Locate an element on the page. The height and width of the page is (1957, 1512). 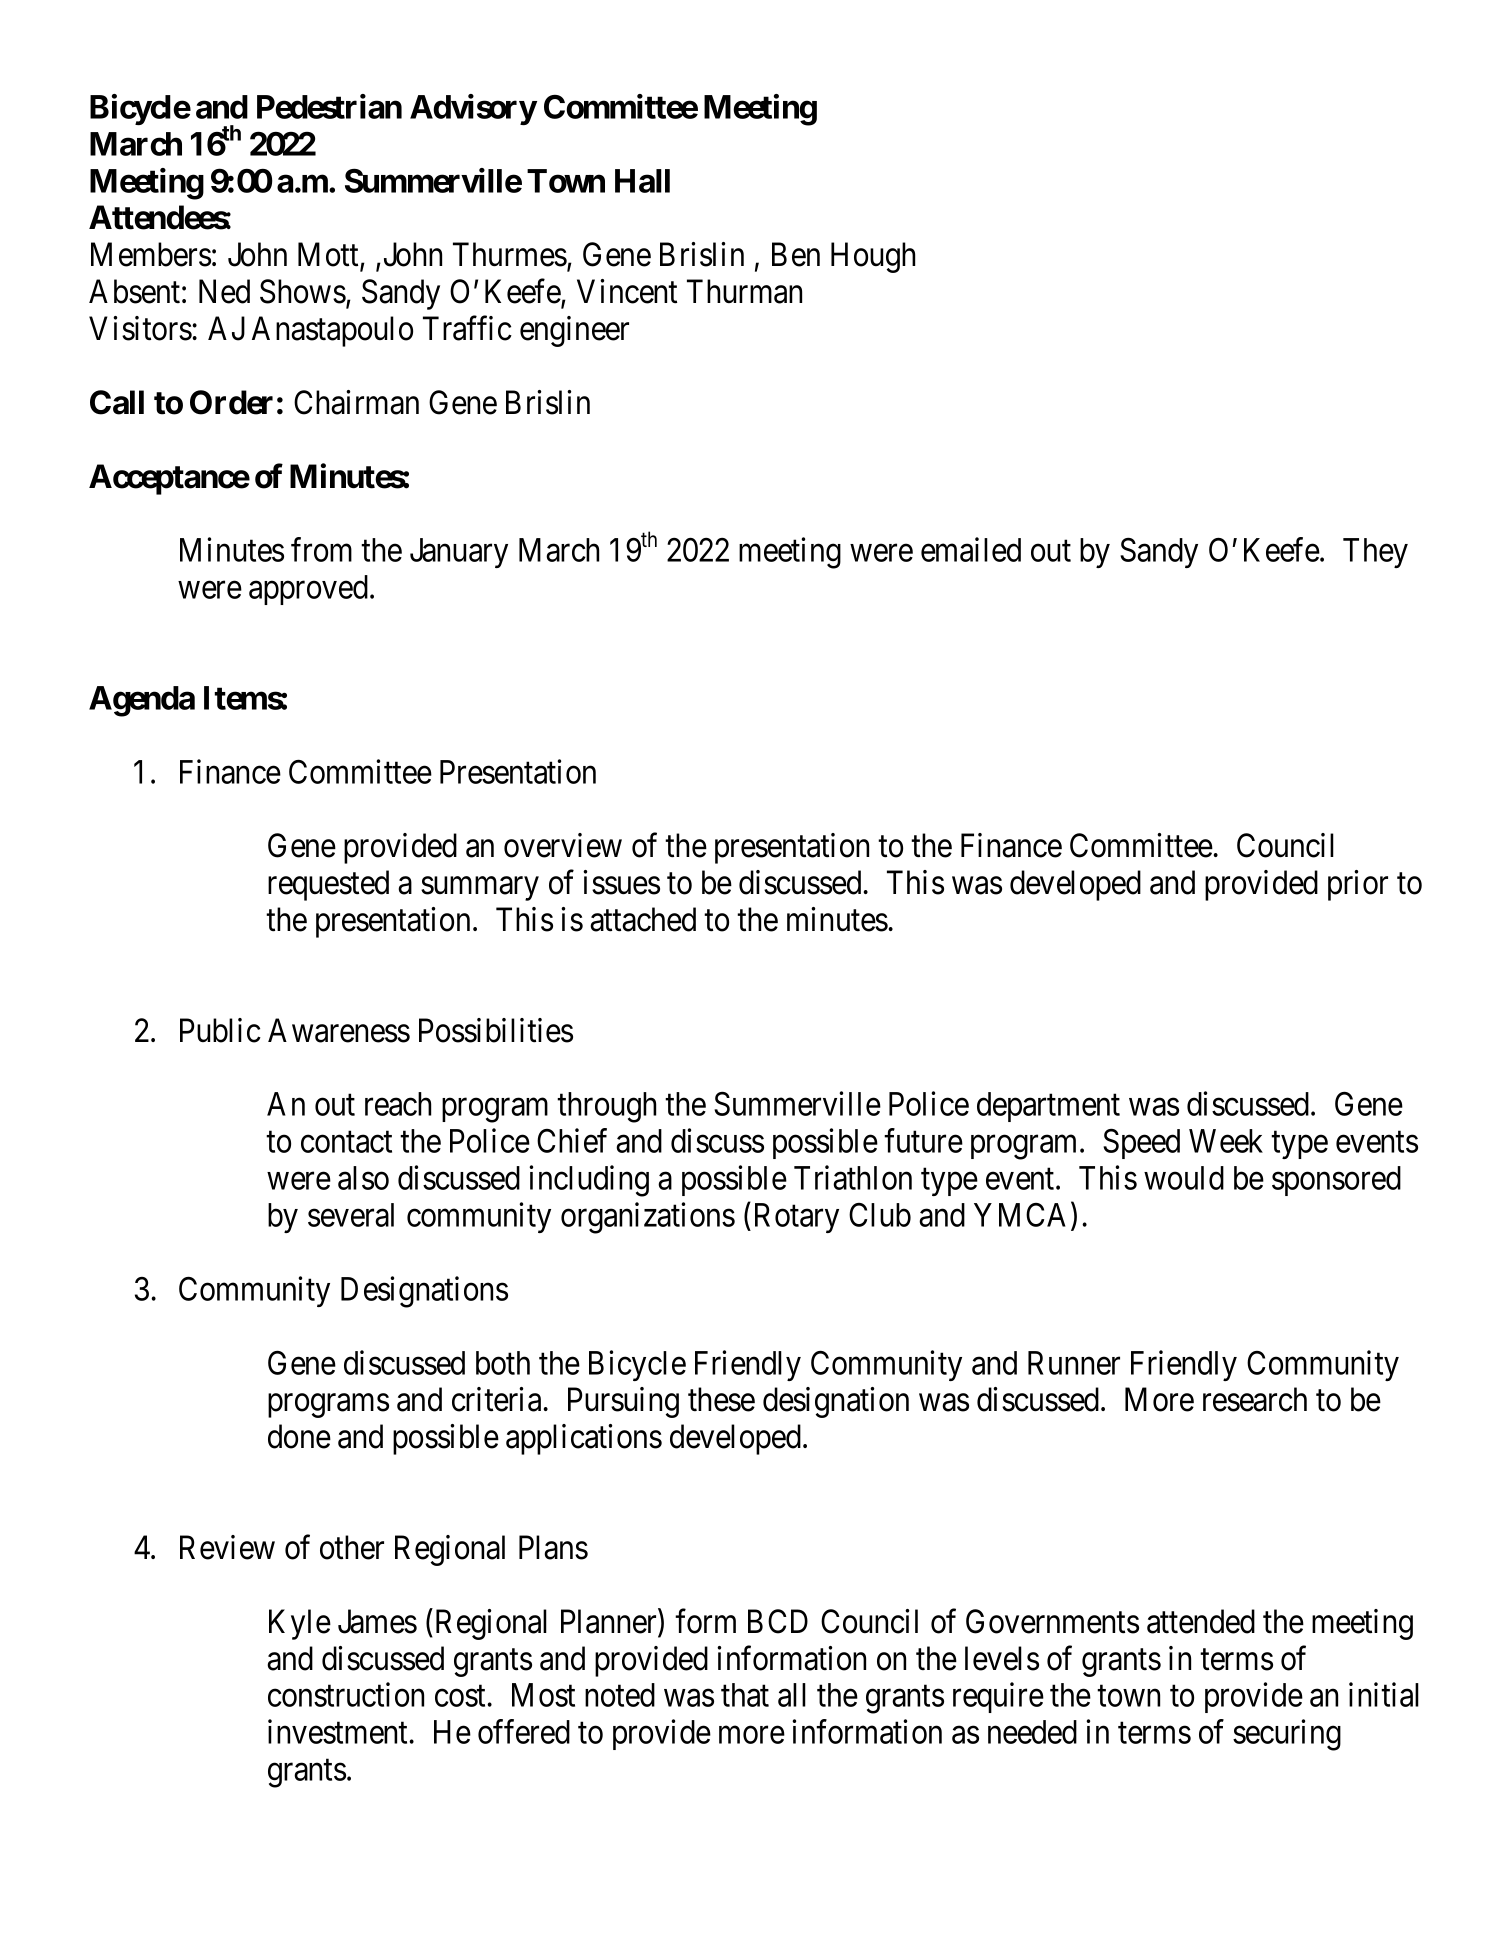
Rotary is located at coordinates (797, 1218).
